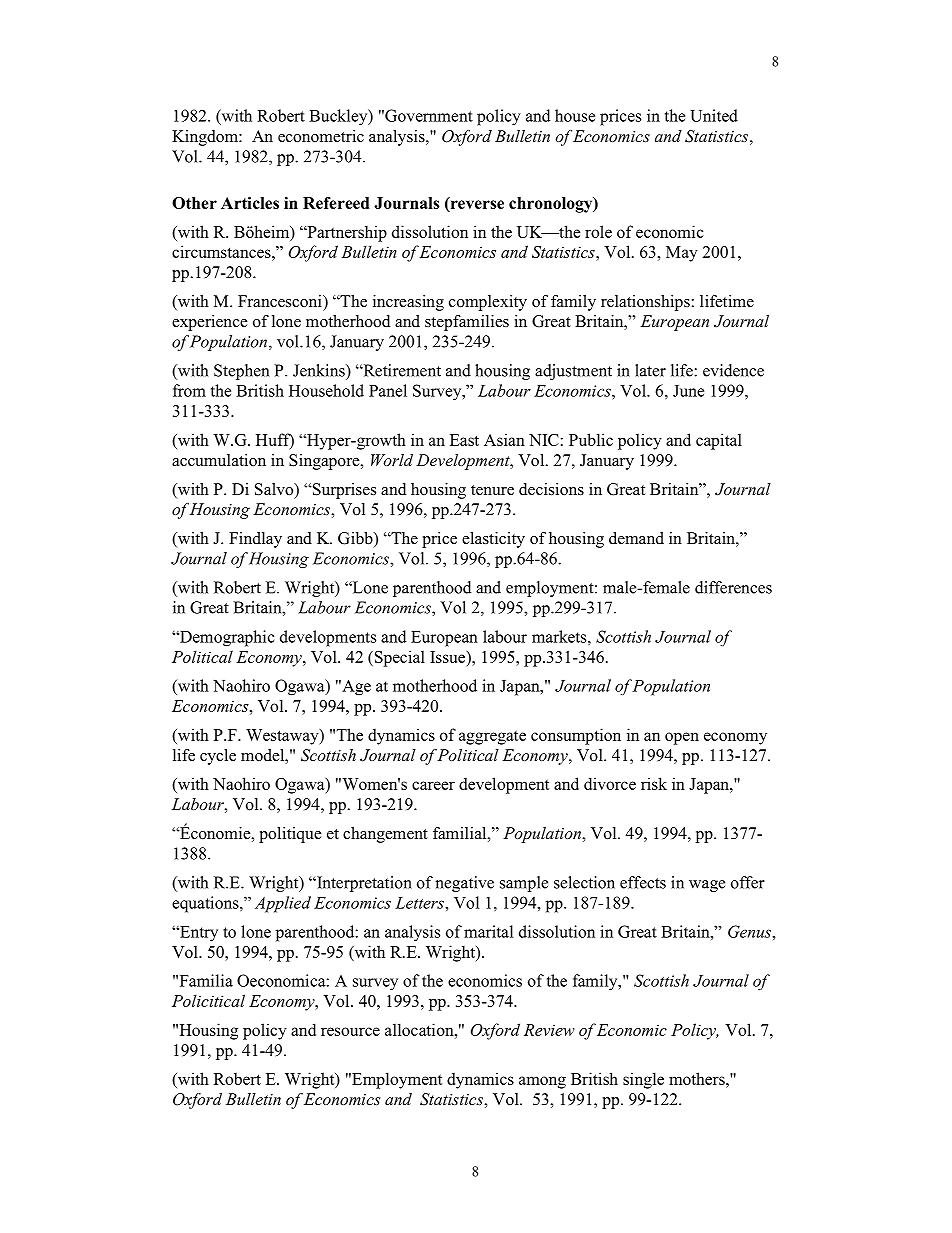 This screenshot has width=952, height=1233. I want to click on resource, so click(350, 1031).
